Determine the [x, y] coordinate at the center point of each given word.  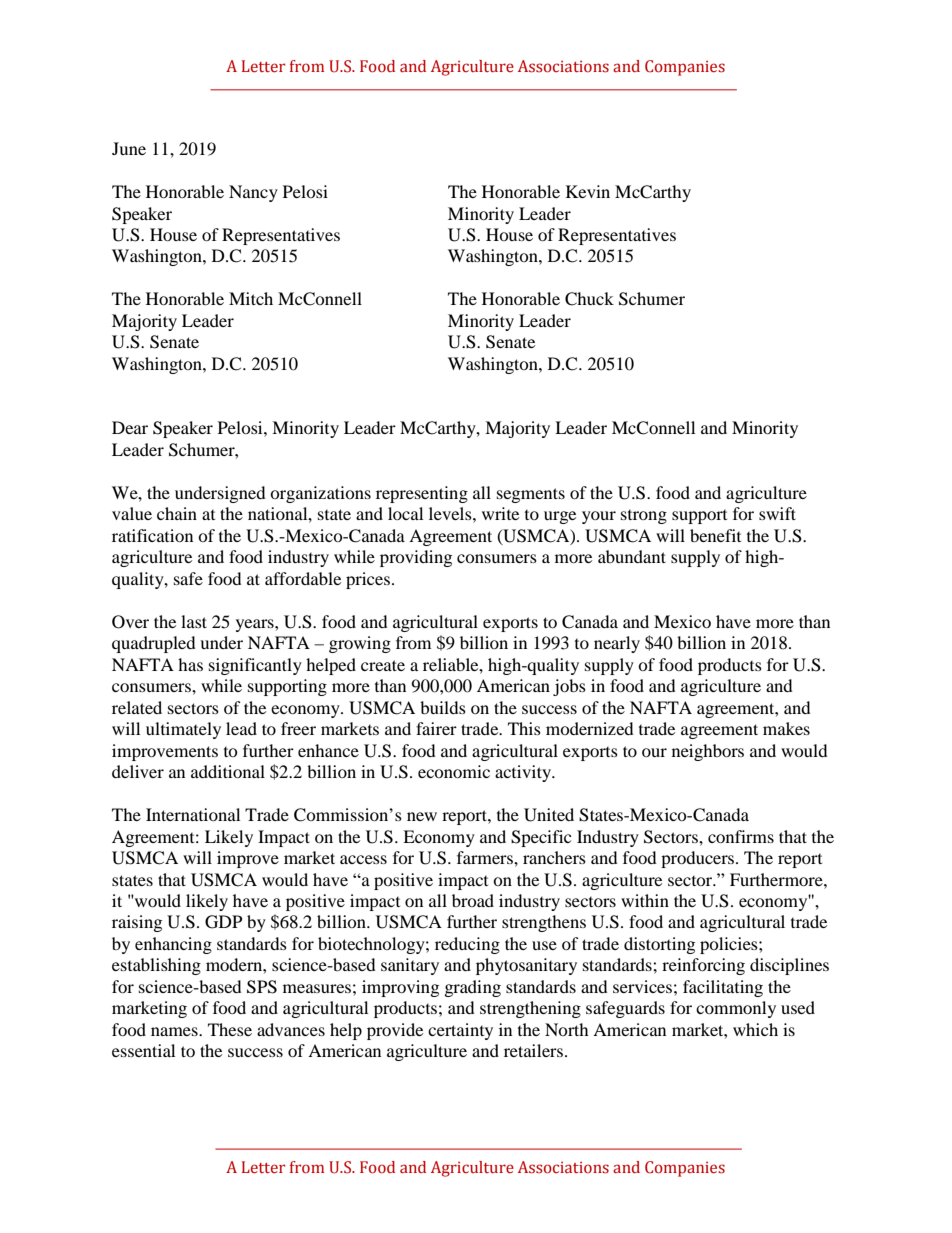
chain [177, 513]
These [230, 1029]
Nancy [253, 193]
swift [777, 513]
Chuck [589, 299]
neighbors [708, 752]
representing [422, 494]
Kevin [588, 191]
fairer [436, 728]
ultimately [183, 730]
